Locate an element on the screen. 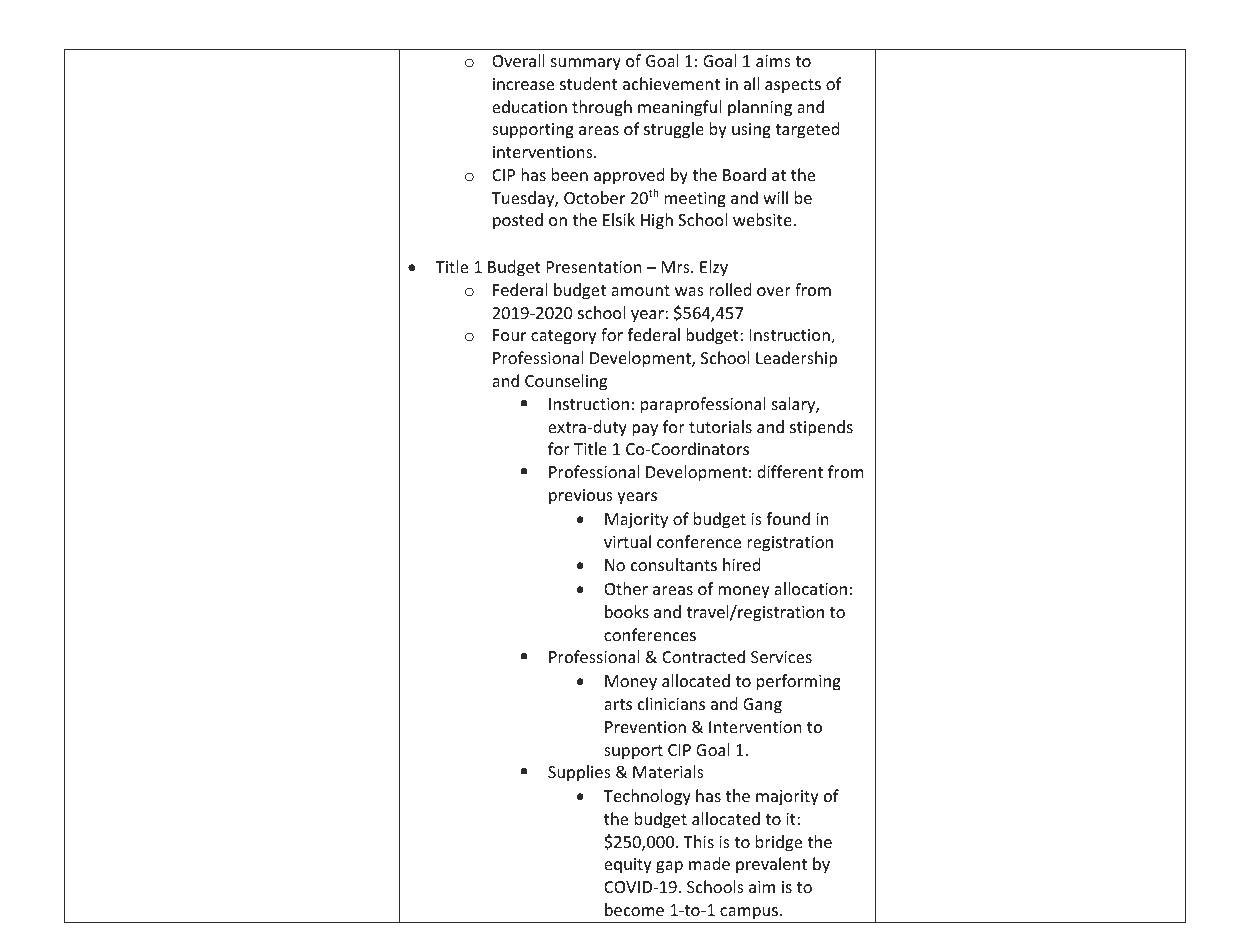 This screenshot has width=1233, height=952. allocation is located at coordinates (810, 588).
